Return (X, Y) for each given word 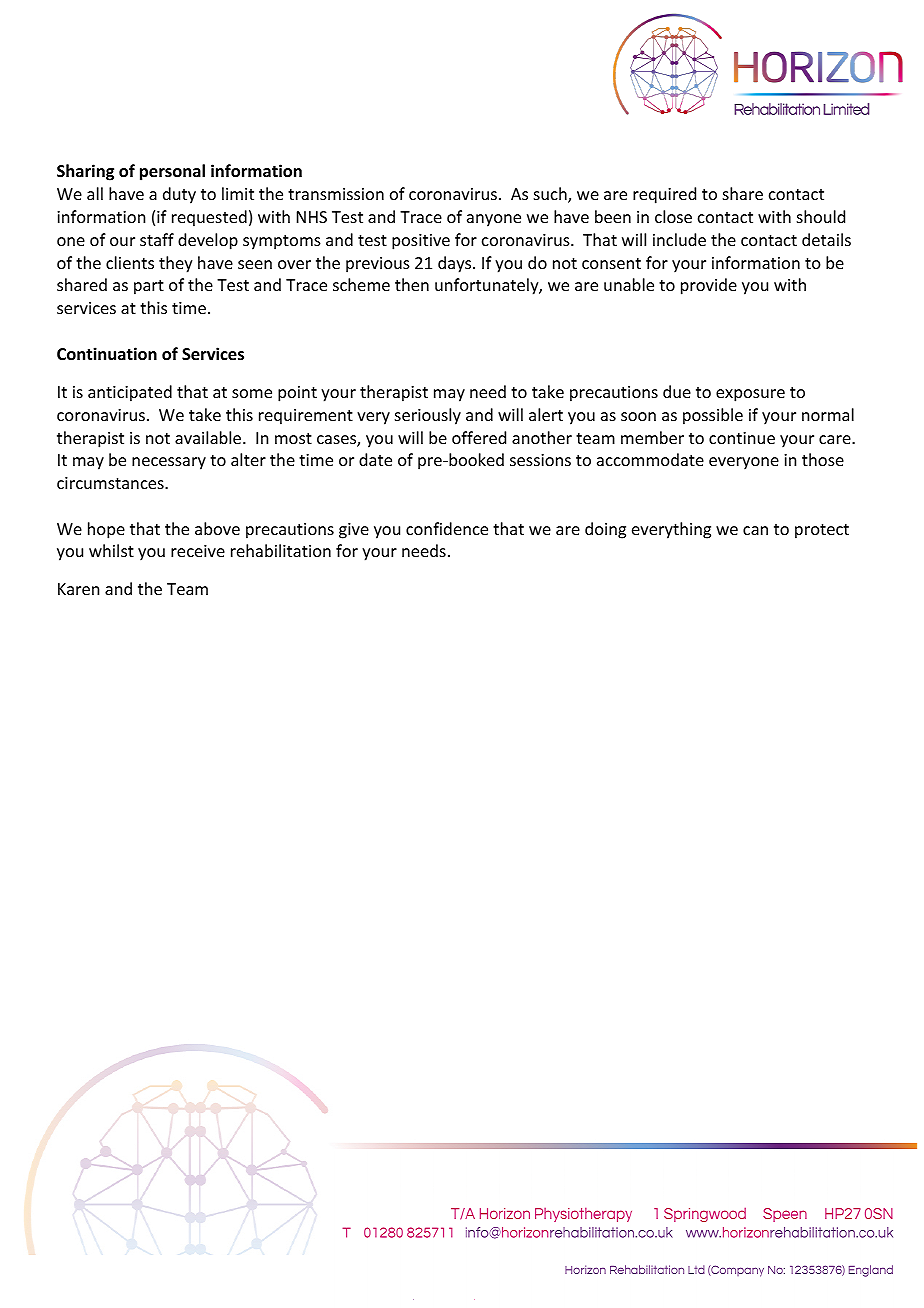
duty (179, 195)
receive (198, 551)
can (755, 530)
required (664, 195)
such (551, 195)
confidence (447, 528)
